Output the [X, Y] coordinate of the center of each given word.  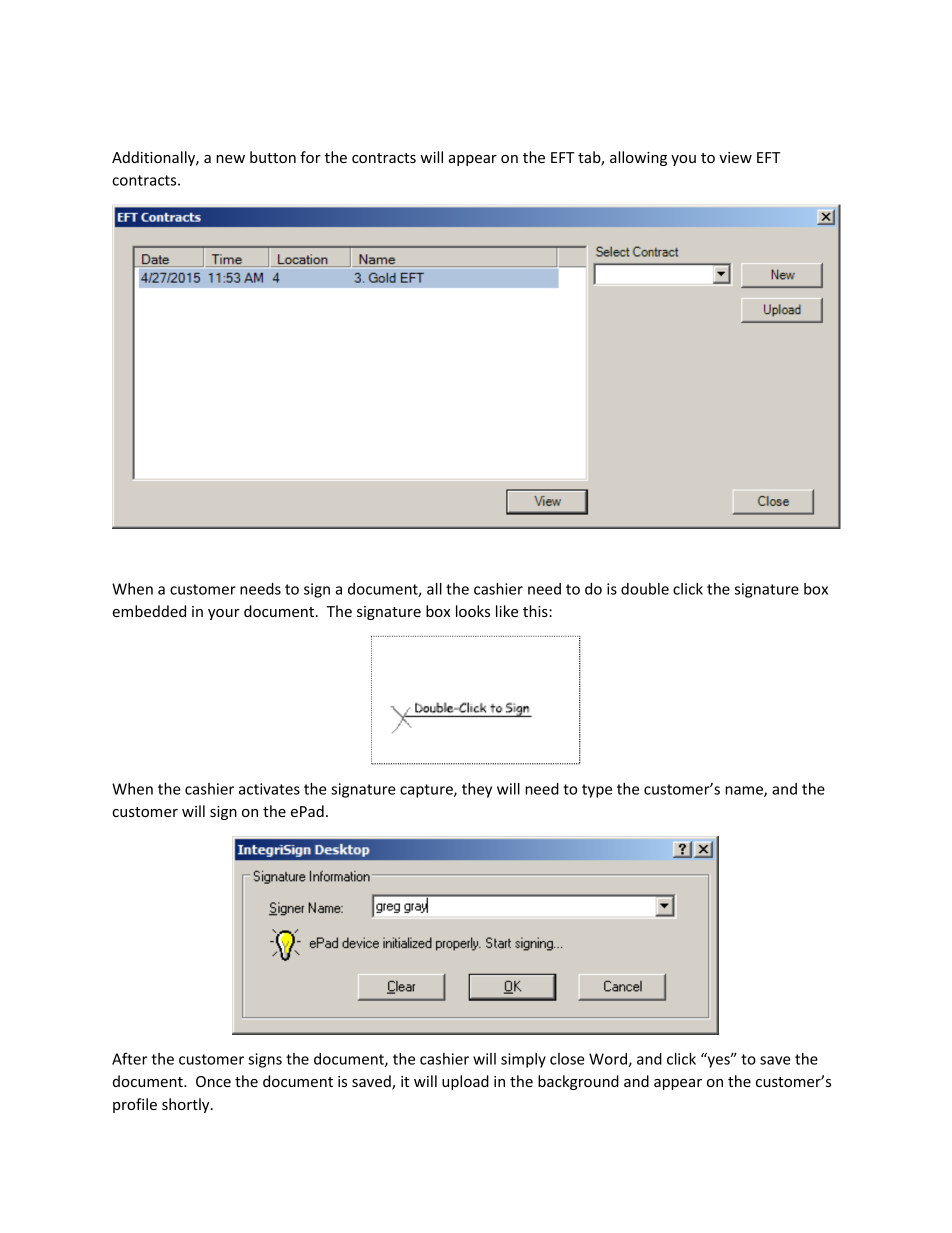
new [230, 159]
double [645, 589]
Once [213, 1081]
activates [269, 789]
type [597, 791]
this [536, 611]
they [477, 790]
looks [473, 611]
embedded [149, 611]
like [507, 611]
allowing [638, 158]
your [224, 614]
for [310, 157]
